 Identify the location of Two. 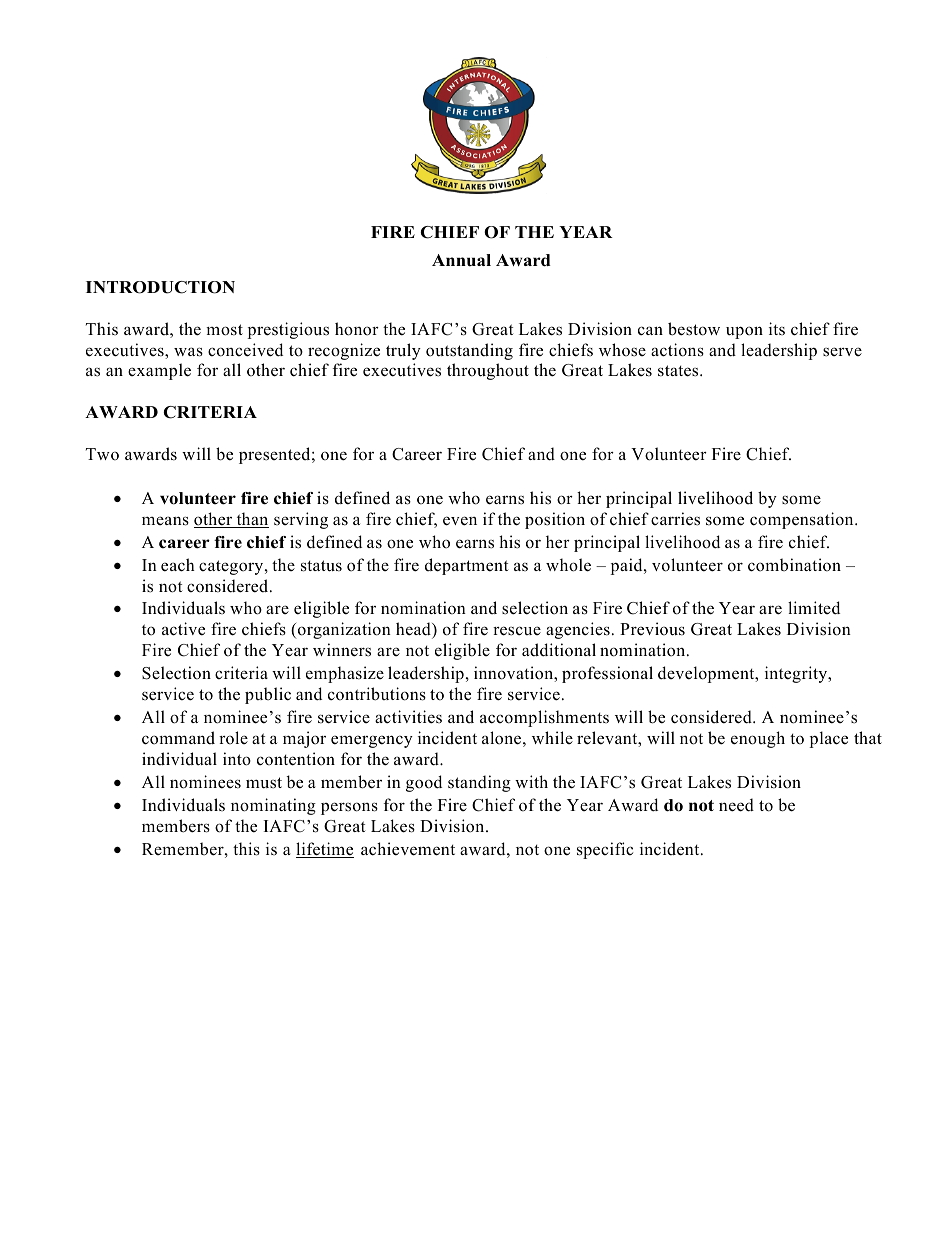
(102, 454).
